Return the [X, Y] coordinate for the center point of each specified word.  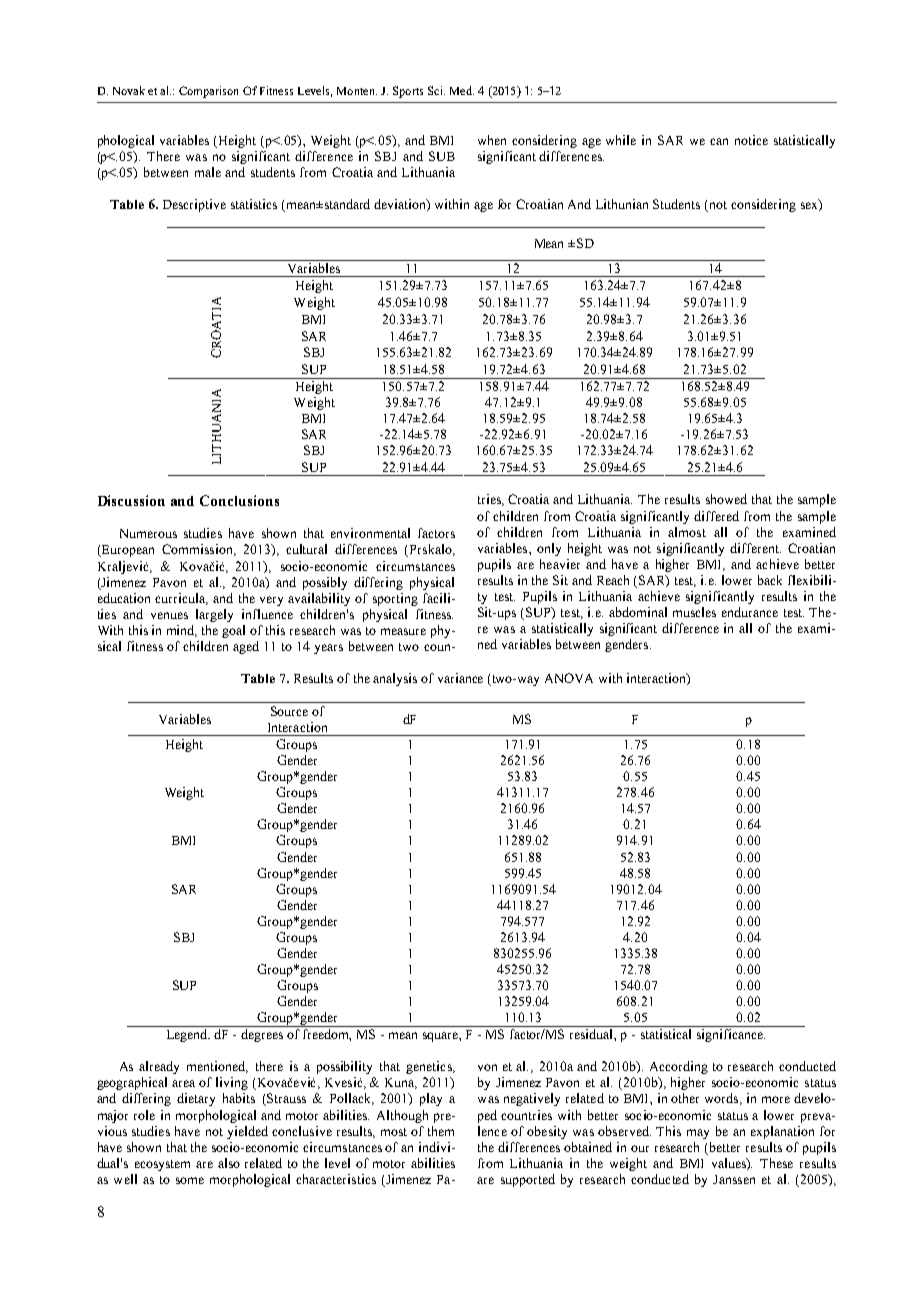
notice [751, 140]
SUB [442, 156]
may [698, 1134]
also [229, 1163]
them [441, 1131]
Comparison [208, 92]
